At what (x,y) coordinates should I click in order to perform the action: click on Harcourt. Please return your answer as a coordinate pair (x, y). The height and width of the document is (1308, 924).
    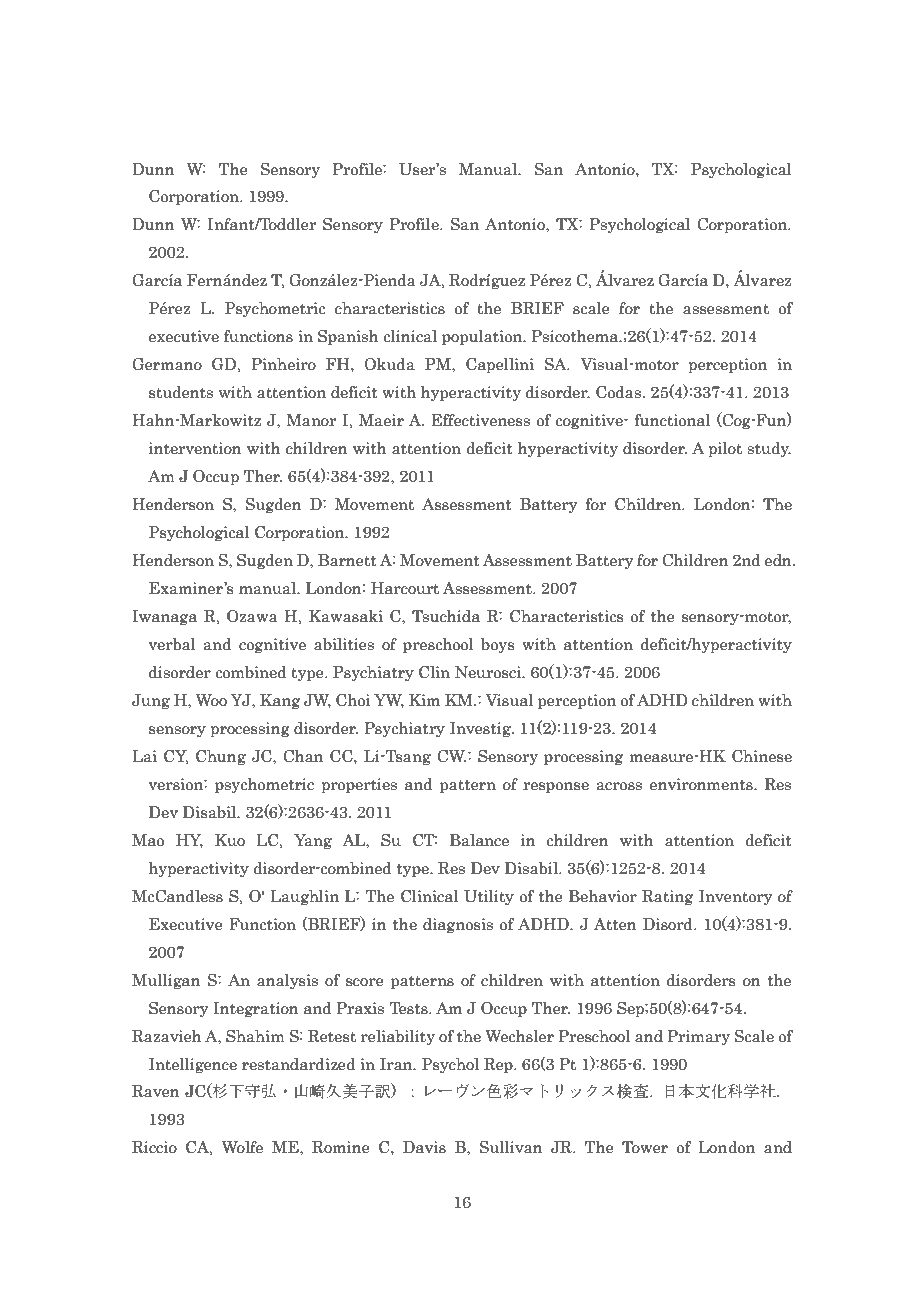
    Looking at the image, I should click on (405, 588).
